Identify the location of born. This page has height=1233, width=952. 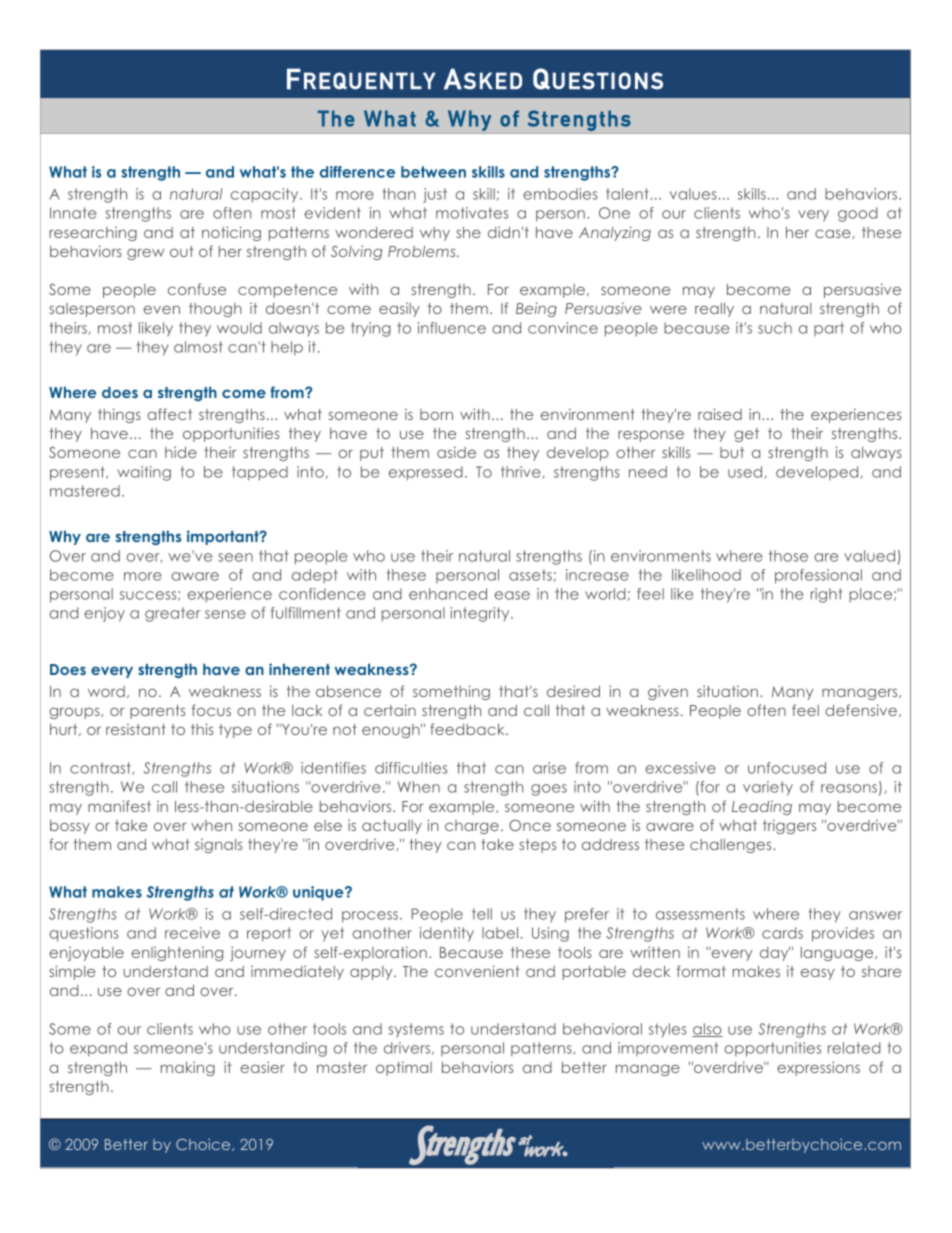
(436, 414).
